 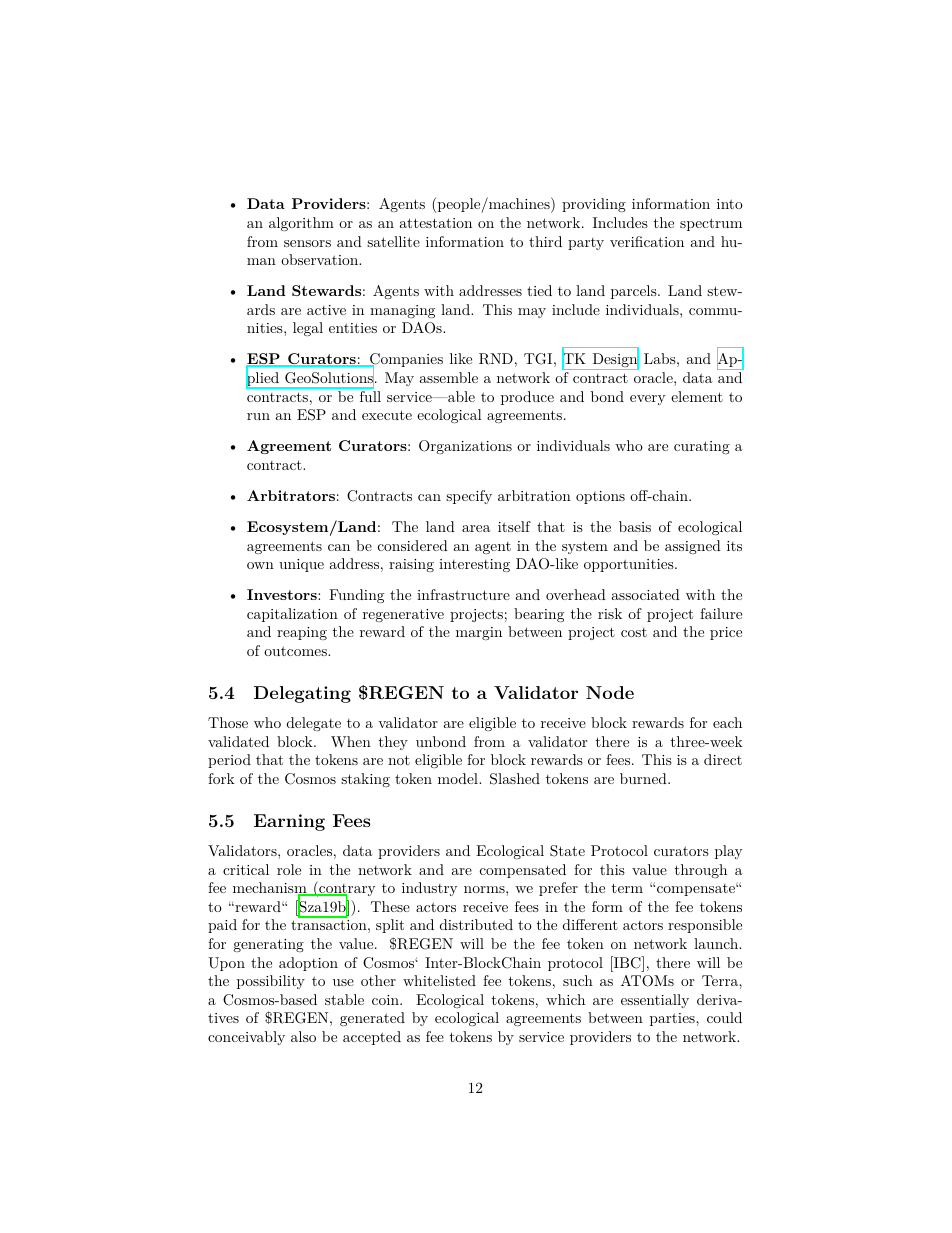 What do you see at coordinates (301, 224) in the screenshot?
I see `algorithm` at bounding box center [301, 224].
